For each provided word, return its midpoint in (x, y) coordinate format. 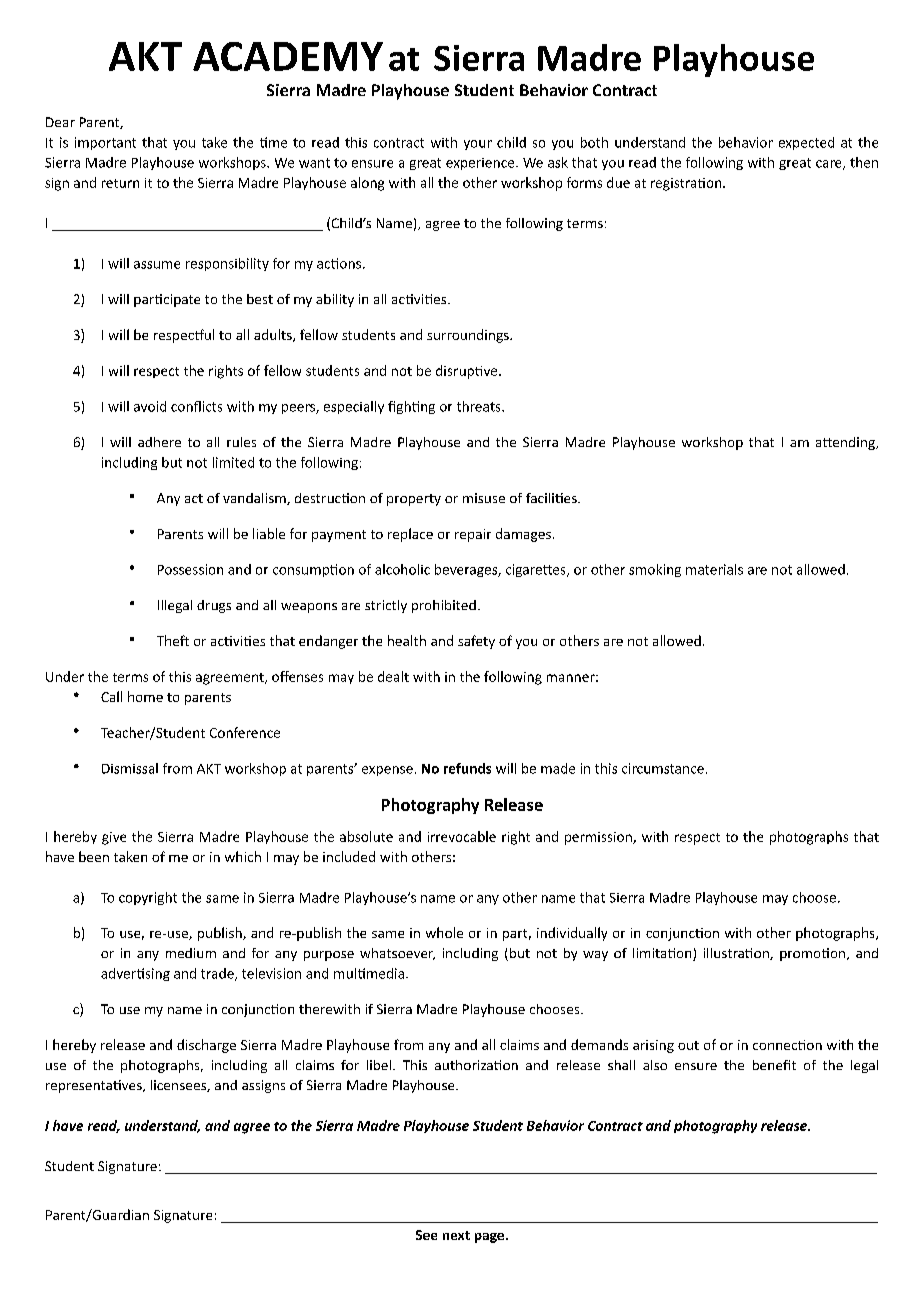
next (456, 1235)
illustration (737, 954)
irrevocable (462, 836)
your (478, 145)
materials (714, 569)
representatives (95, 1086)
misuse (484, 498)
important (105, 143)
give (114, 838)
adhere (159, 442)
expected (806, 143)
